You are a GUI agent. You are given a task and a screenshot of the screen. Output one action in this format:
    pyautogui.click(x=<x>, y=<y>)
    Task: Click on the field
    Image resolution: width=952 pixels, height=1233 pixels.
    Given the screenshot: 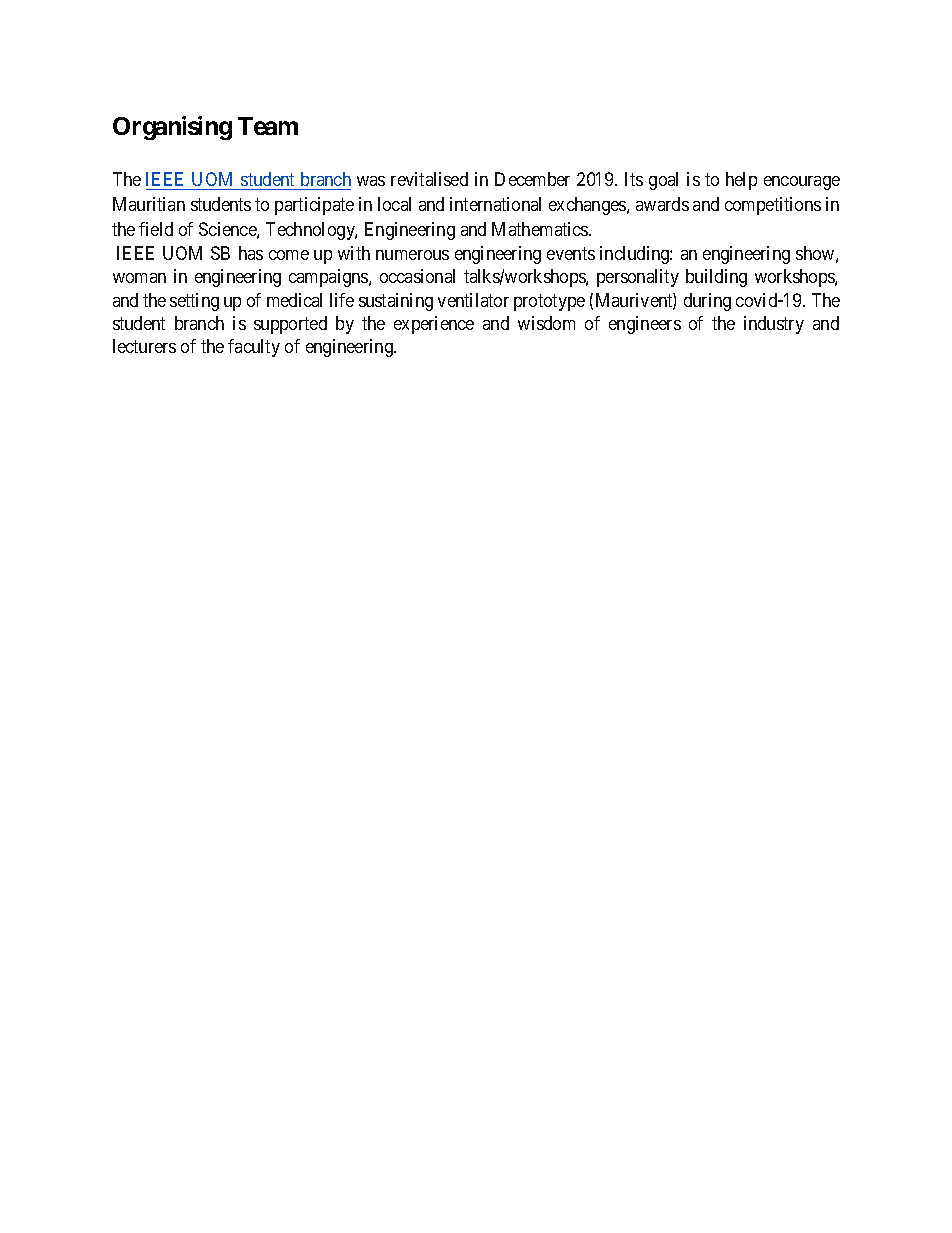 What is the action you would take?
    pyautogui.click(x=156, y=229)
